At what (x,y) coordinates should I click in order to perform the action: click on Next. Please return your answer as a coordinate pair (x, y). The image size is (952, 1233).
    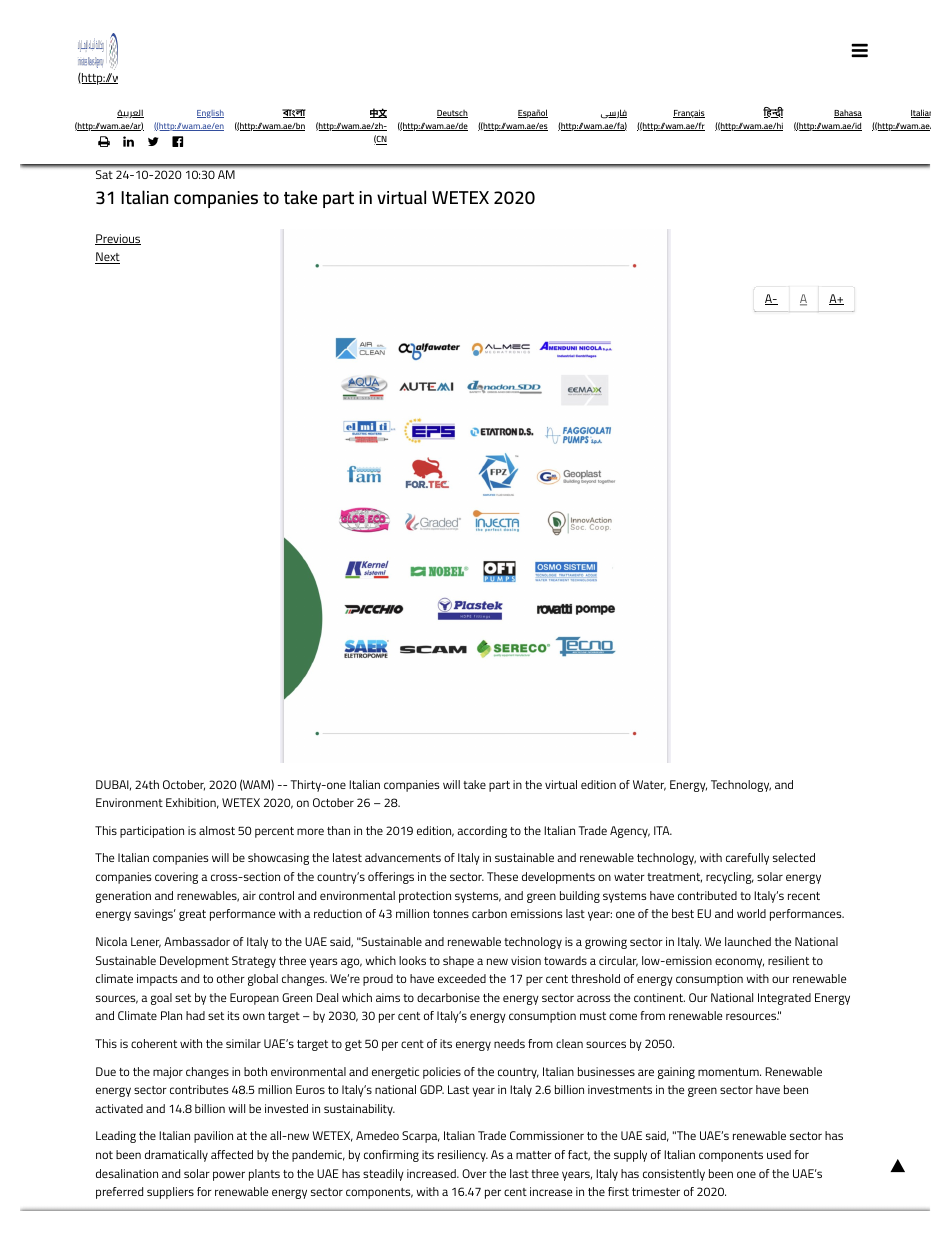
    Looking at the image, I should click on (107, 258).
